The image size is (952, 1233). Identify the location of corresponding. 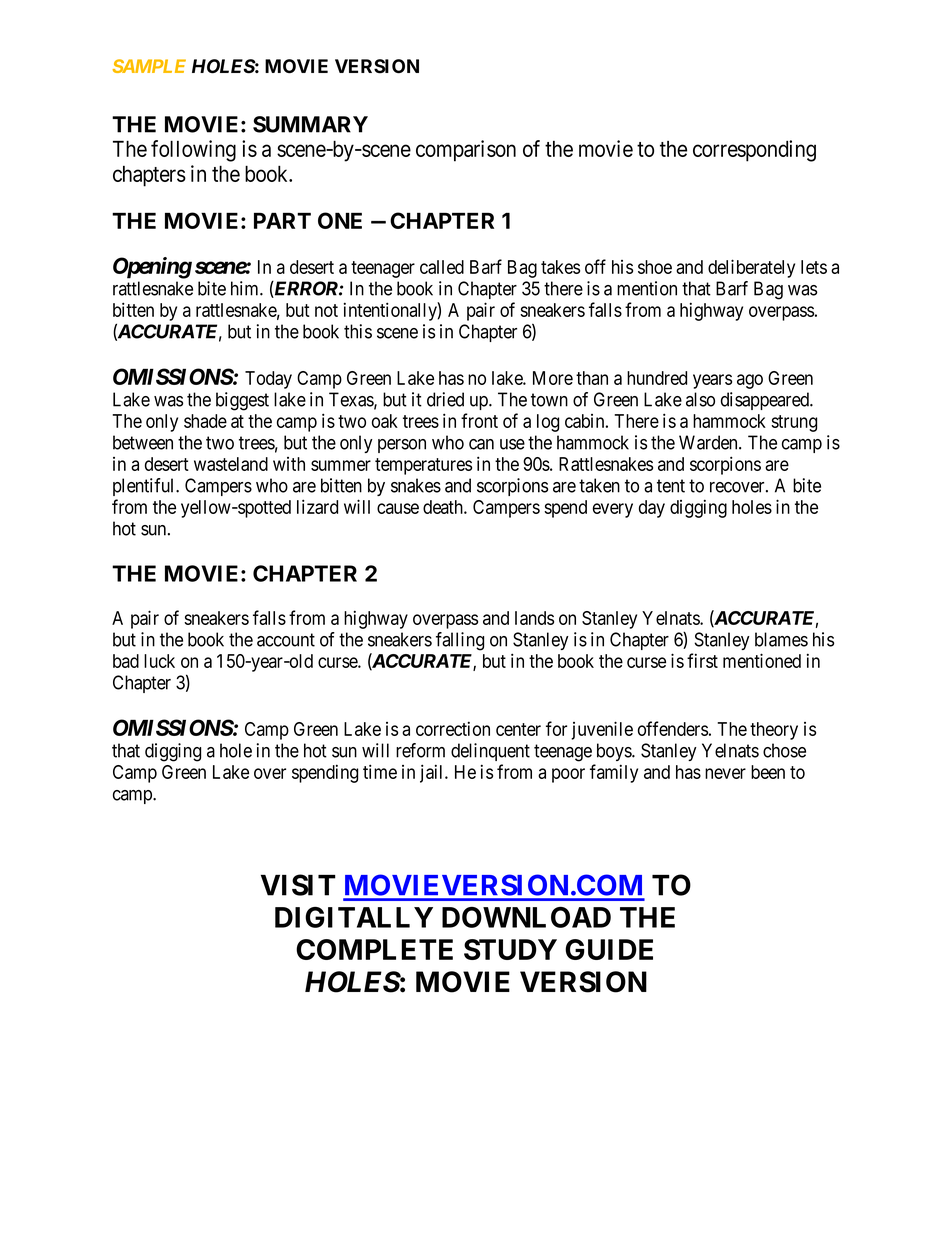
(754, 151).
